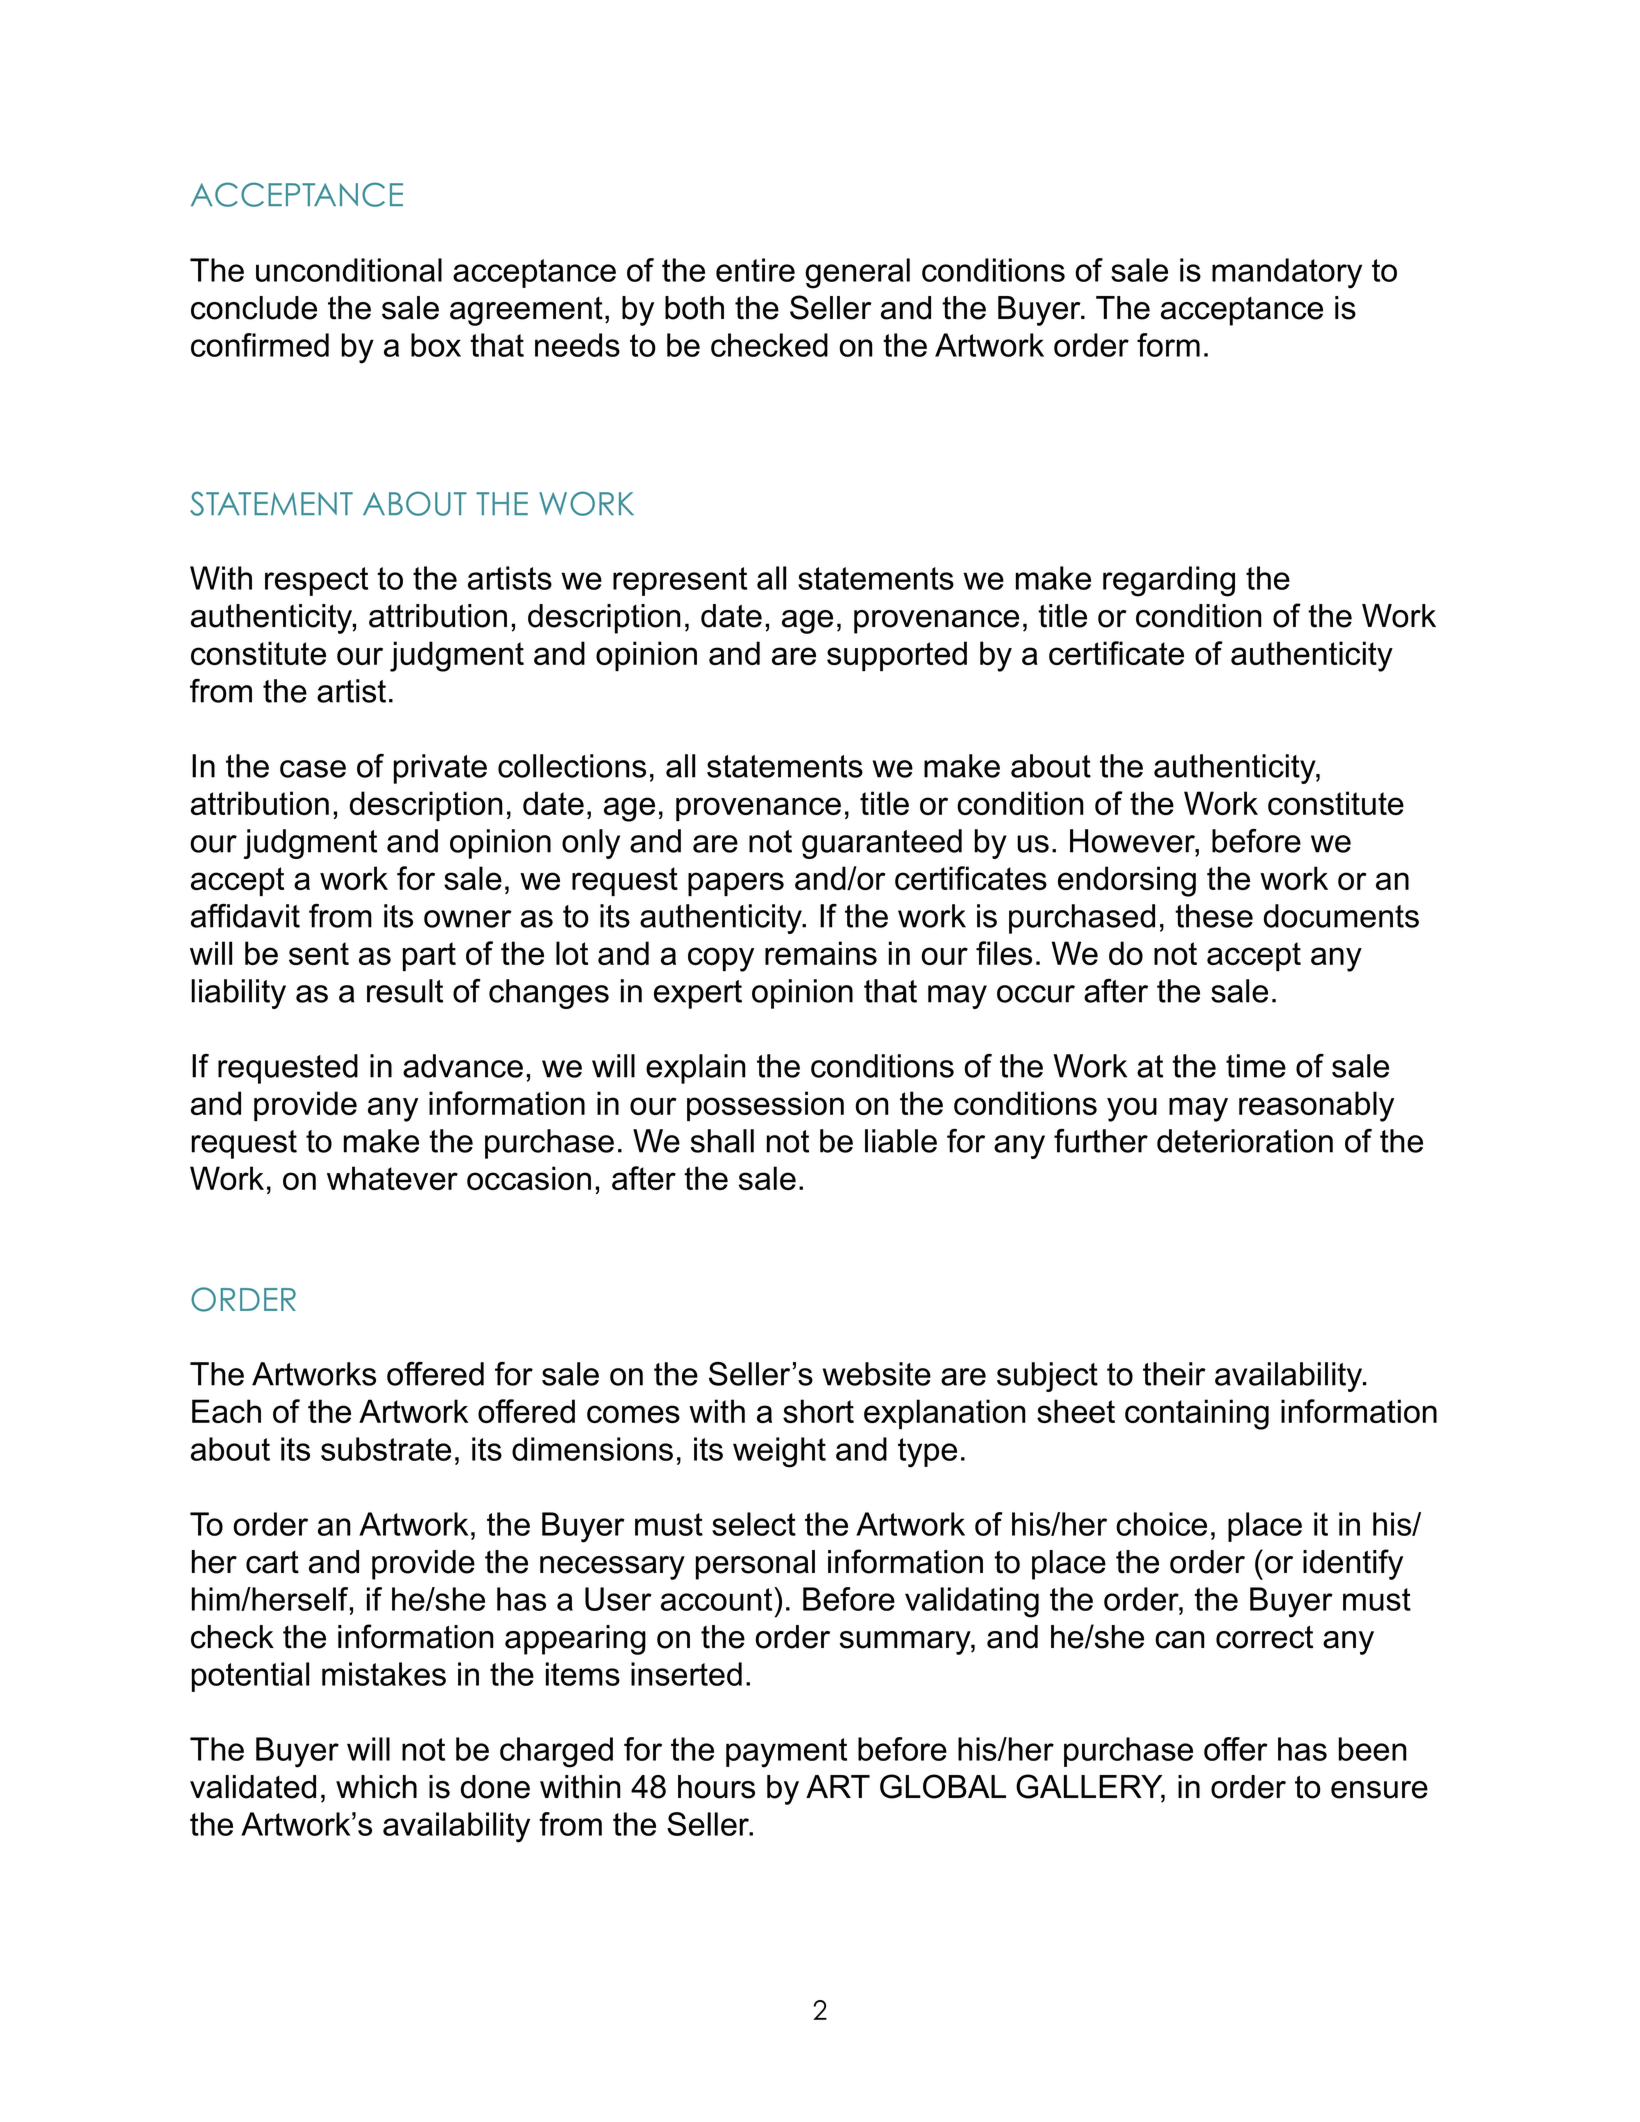  What do you see at coordinates (786, 1753) in the screenshot?
I see `payment` at bounding box center [786, 1753].
